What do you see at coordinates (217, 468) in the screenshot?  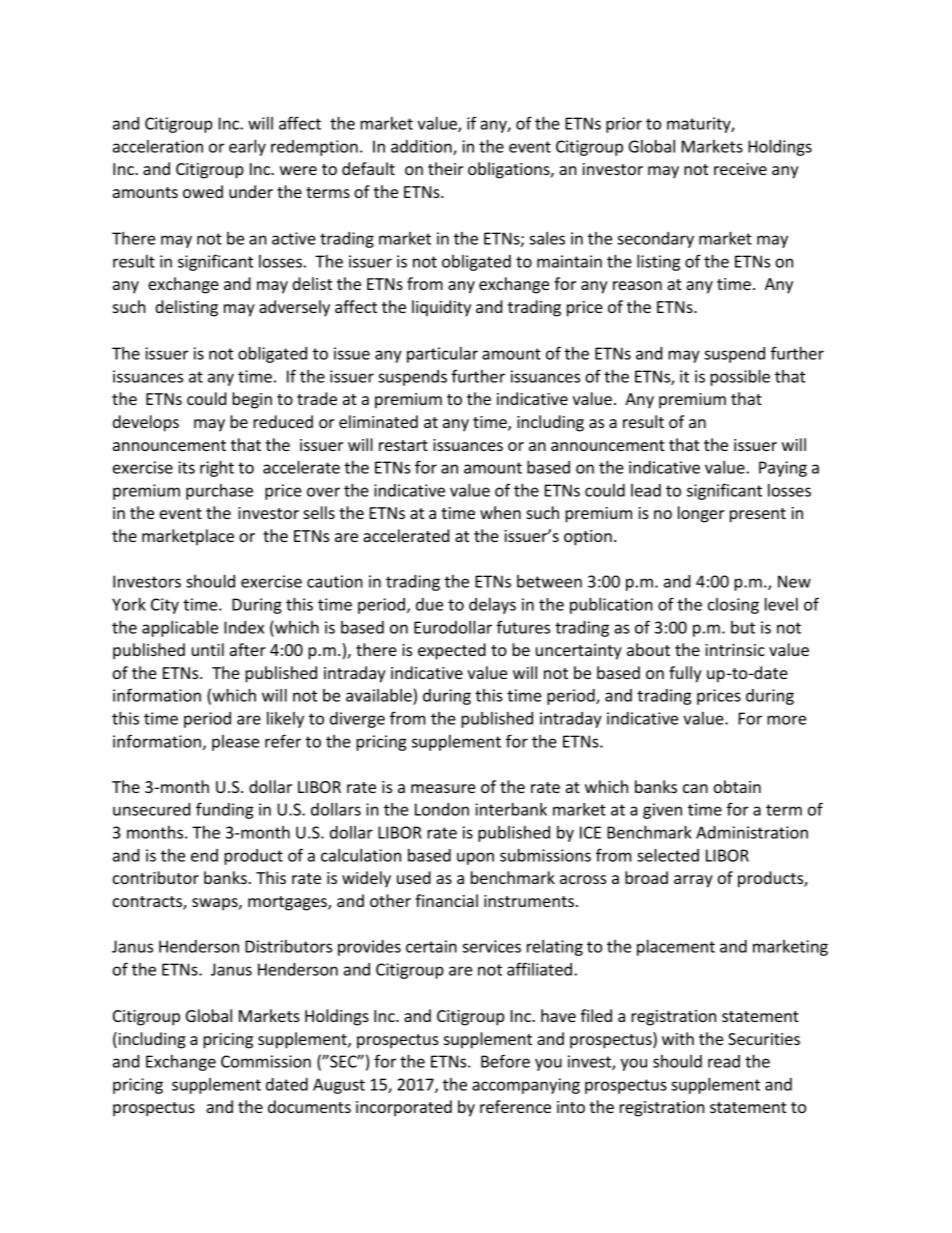 I see `right` at bounding box center [217, 468].
